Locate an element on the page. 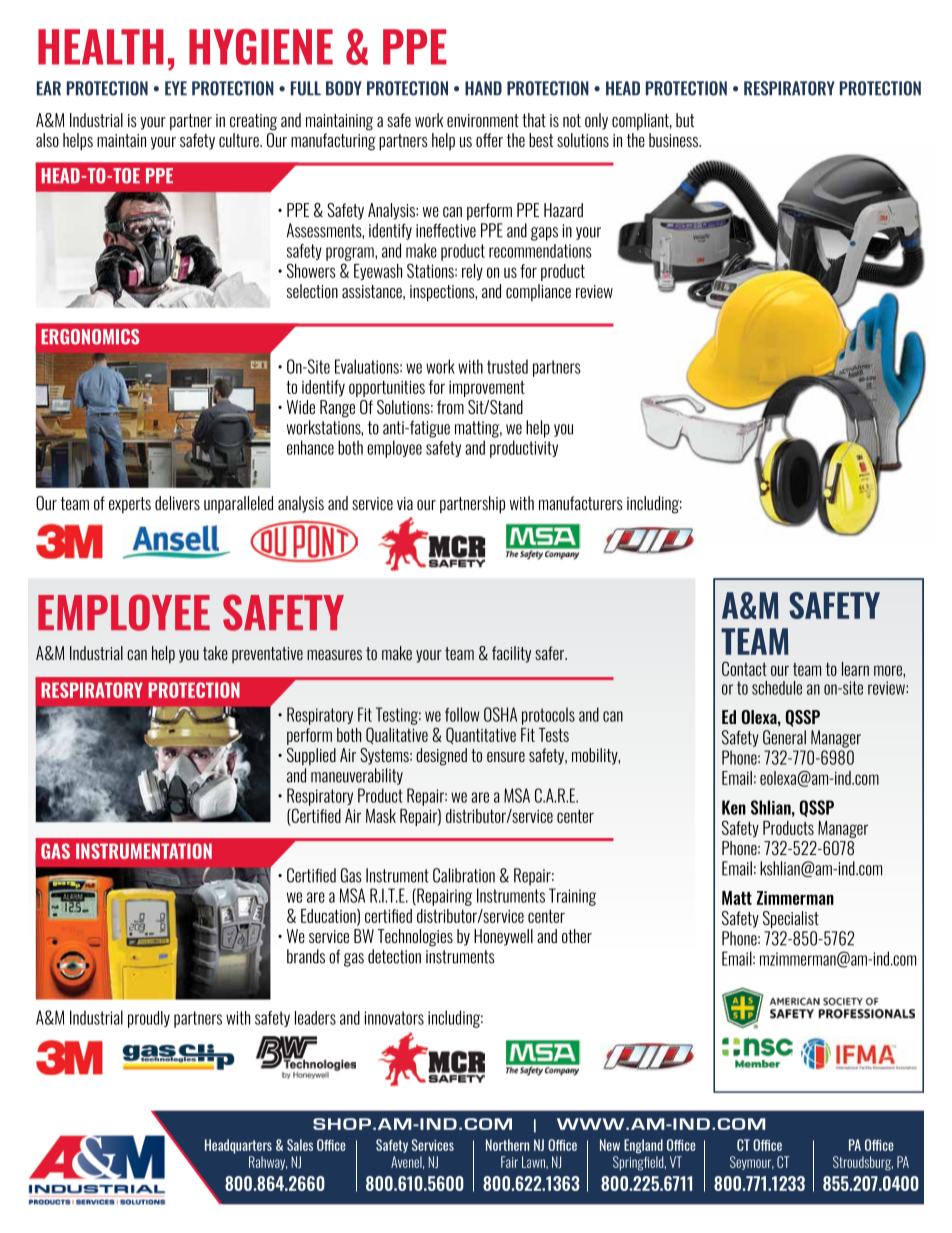 This image has width=952, height=1233. business is located at coordinates (675, 140).
